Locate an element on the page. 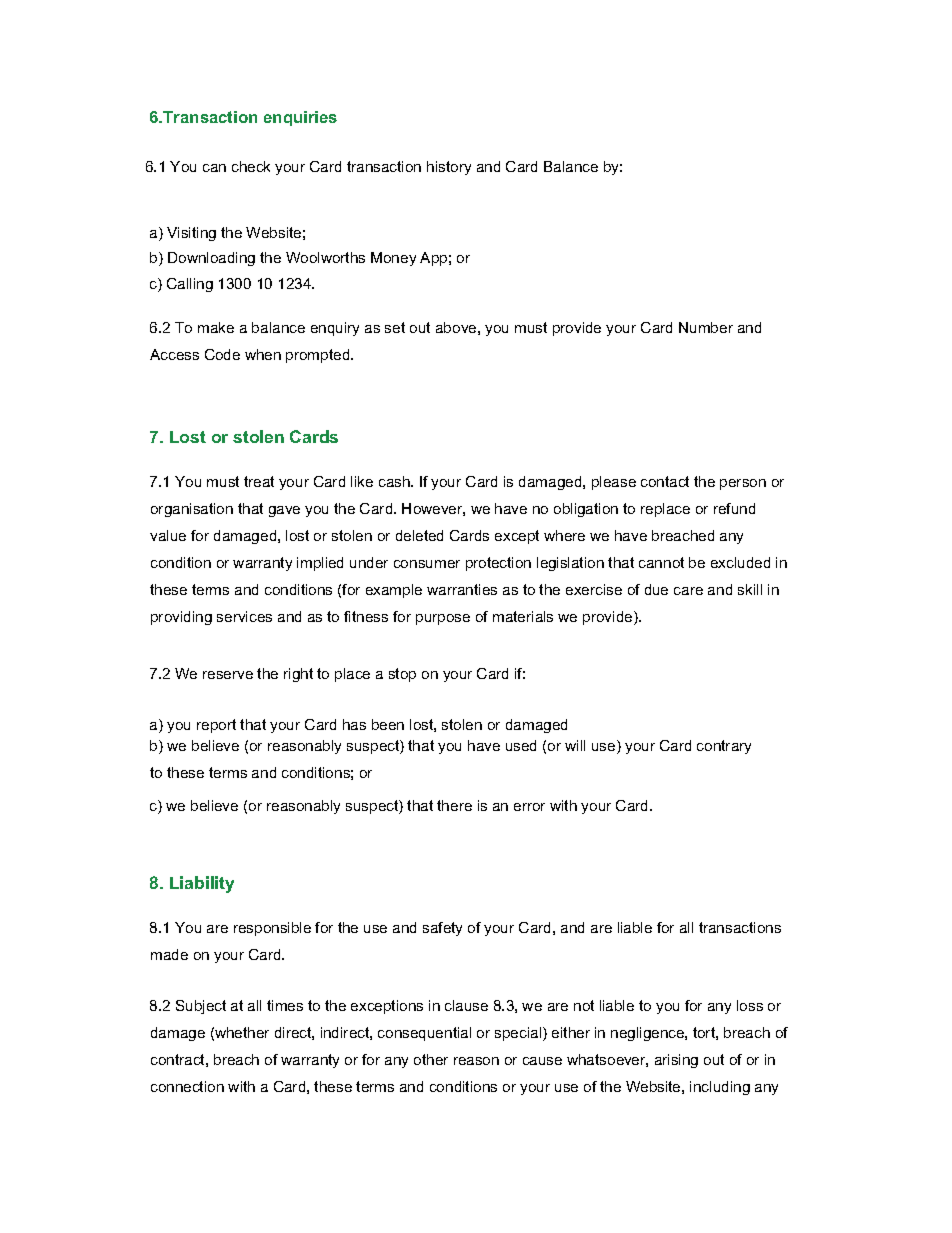 The image size is (952, 1233). set is located at coordinates (395, 327).
